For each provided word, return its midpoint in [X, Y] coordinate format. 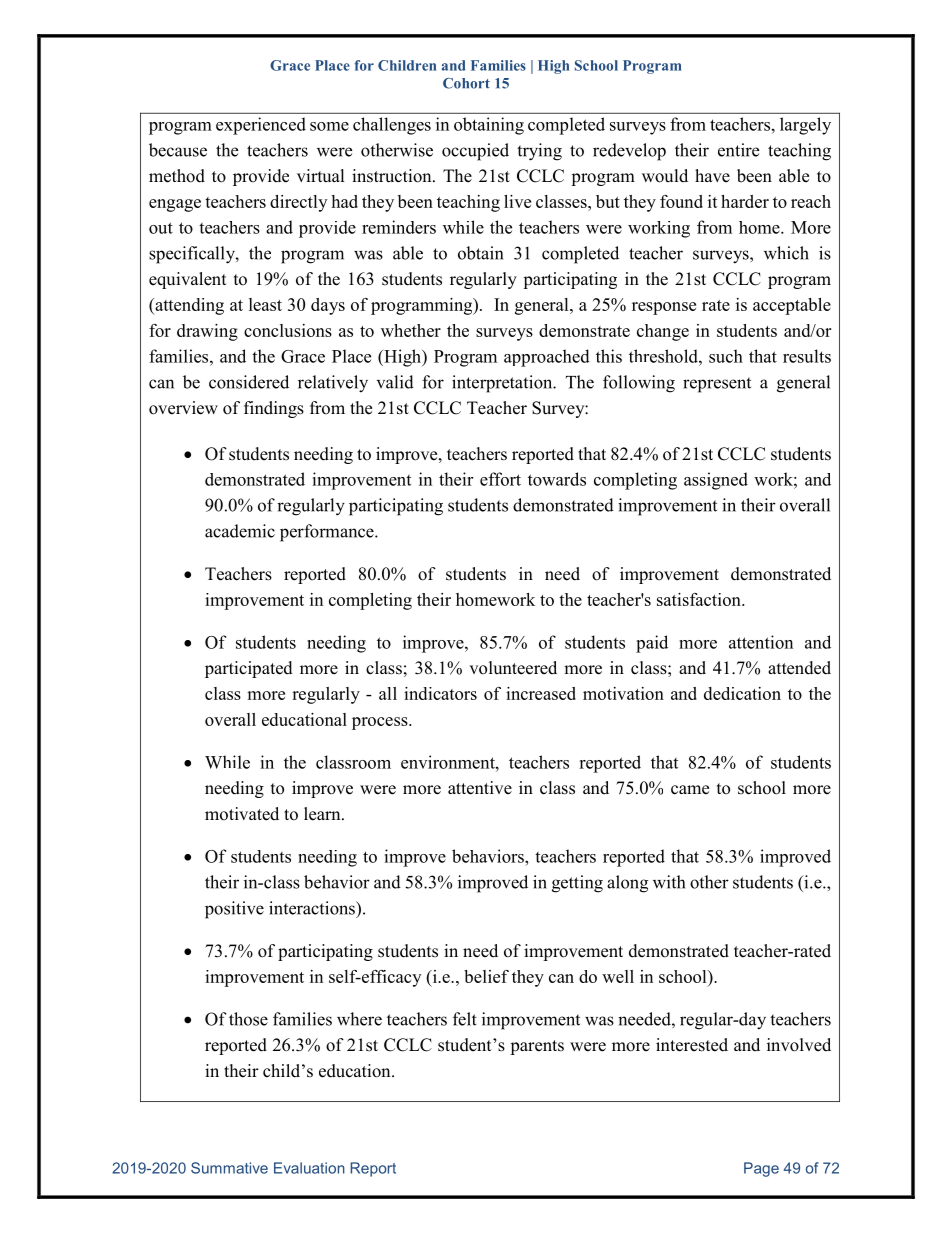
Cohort [466, 83]
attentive [480, 788]
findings [274, 409]
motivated [242, 814]
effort [500, 479]
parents [537, 1047]
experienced [261, 126]
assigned [716, 481]
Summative [229, 1168]
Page [761, 1169]
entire [738, 150]
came [690, 790]
